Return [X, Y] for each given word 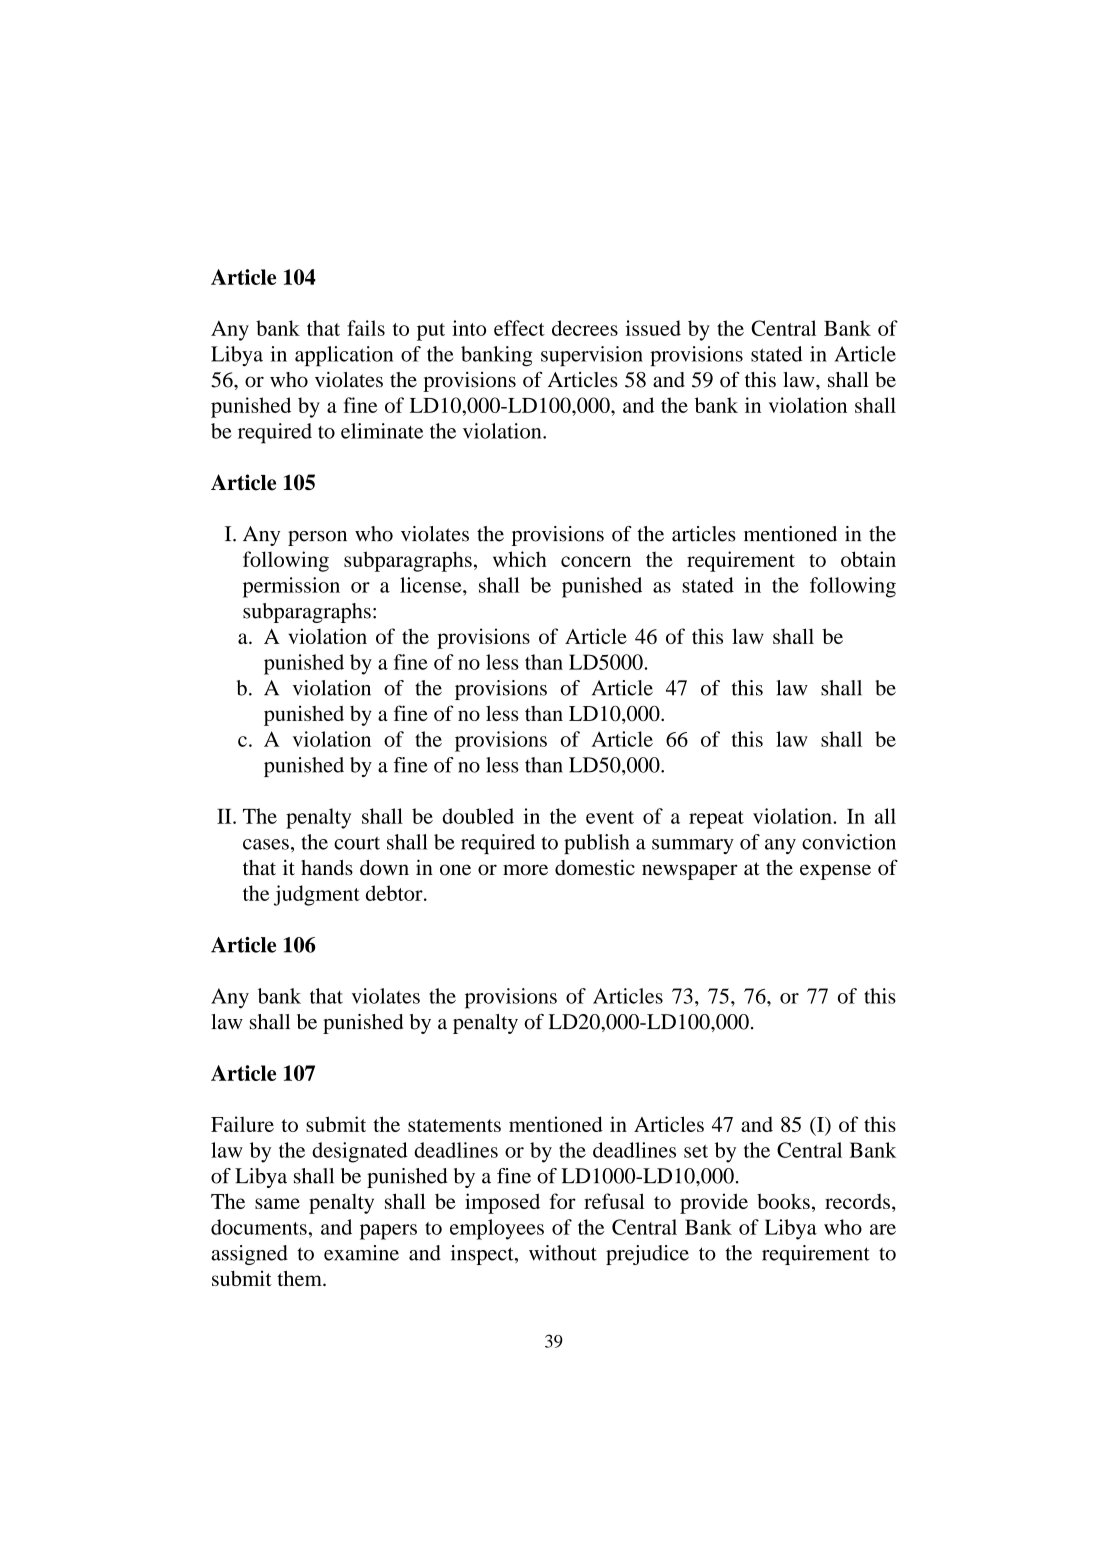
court [357, 843]
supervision [592, 356]
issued [653, 328]
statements [454, 1125]
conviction [849, 842]
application [344, 356]
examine [361, 1253]
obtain [868, 559]
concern [596, 561]
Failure [242, 1124]
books [783, 1201]
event [610, 817]
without [563, 1253]
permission [291, 587]
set [696, 1151]
